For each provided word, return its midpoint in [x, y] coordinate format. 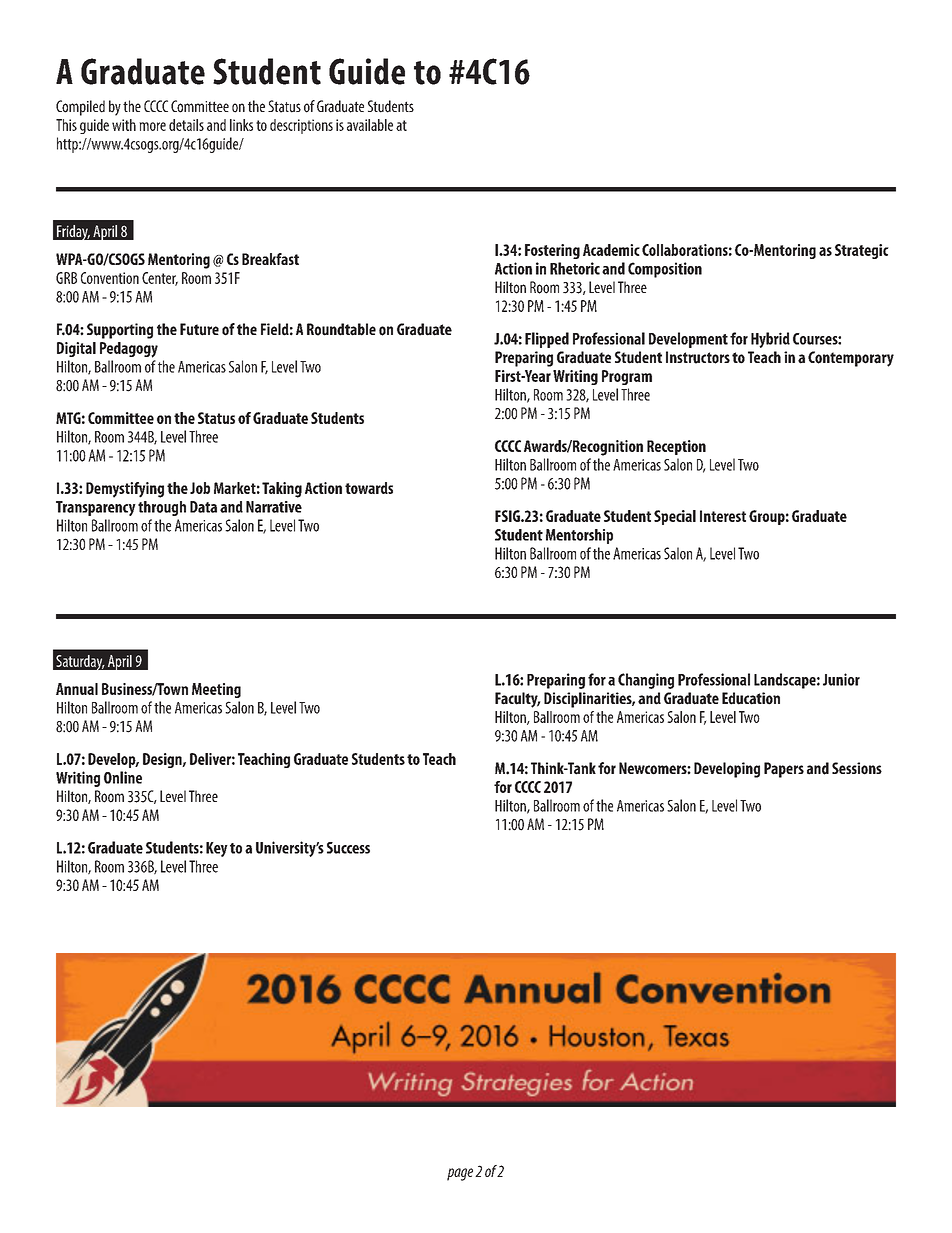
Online [123, 777]
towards [369, 488]
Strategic [862, 251]
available [370, 125]
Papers [784, 770]
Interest [723, 516]
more [152, 126]
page [460, 1174]
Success [348, 848]
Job [200, 488]
